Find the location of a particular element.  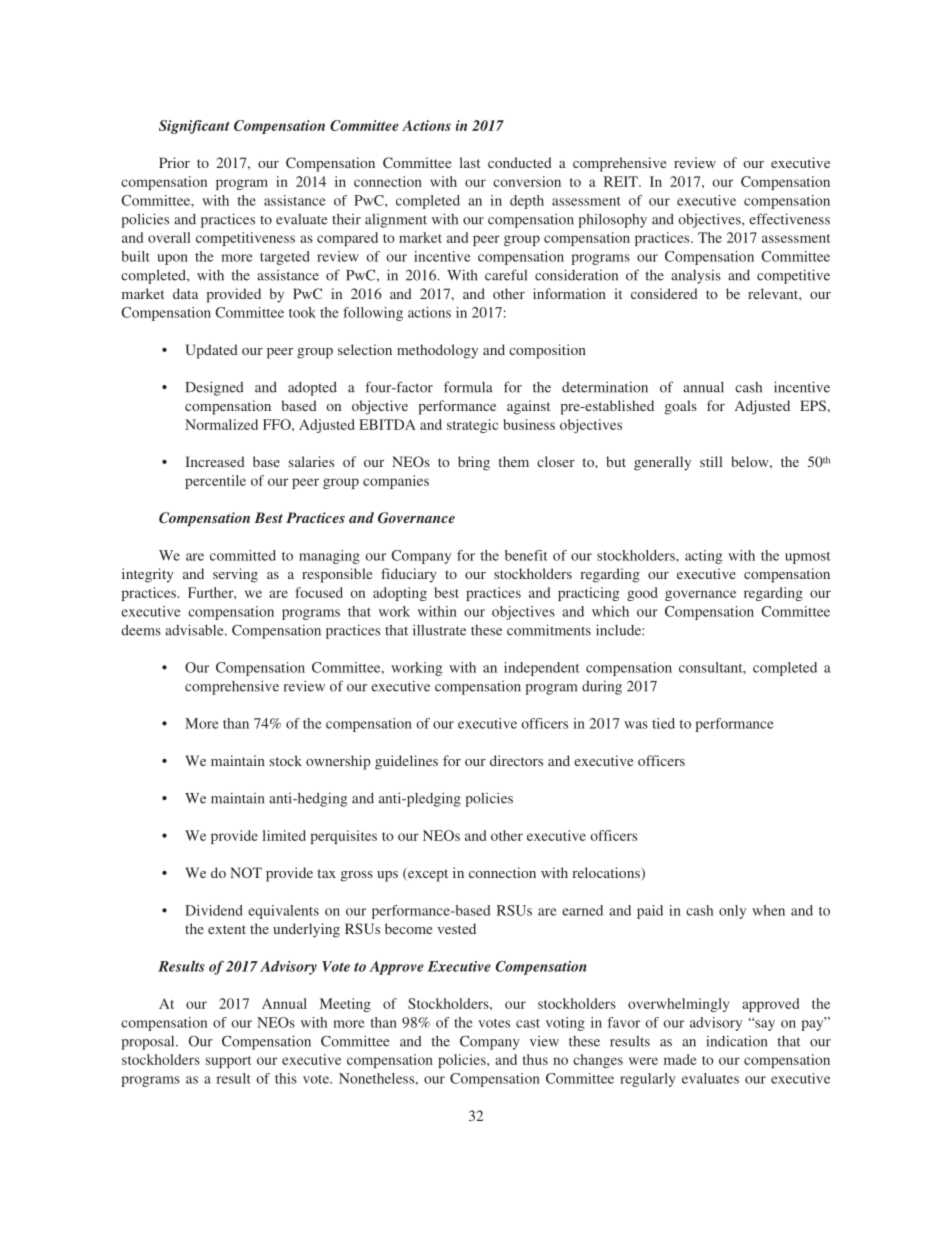

Designed is located at coordinates (214, 388).
